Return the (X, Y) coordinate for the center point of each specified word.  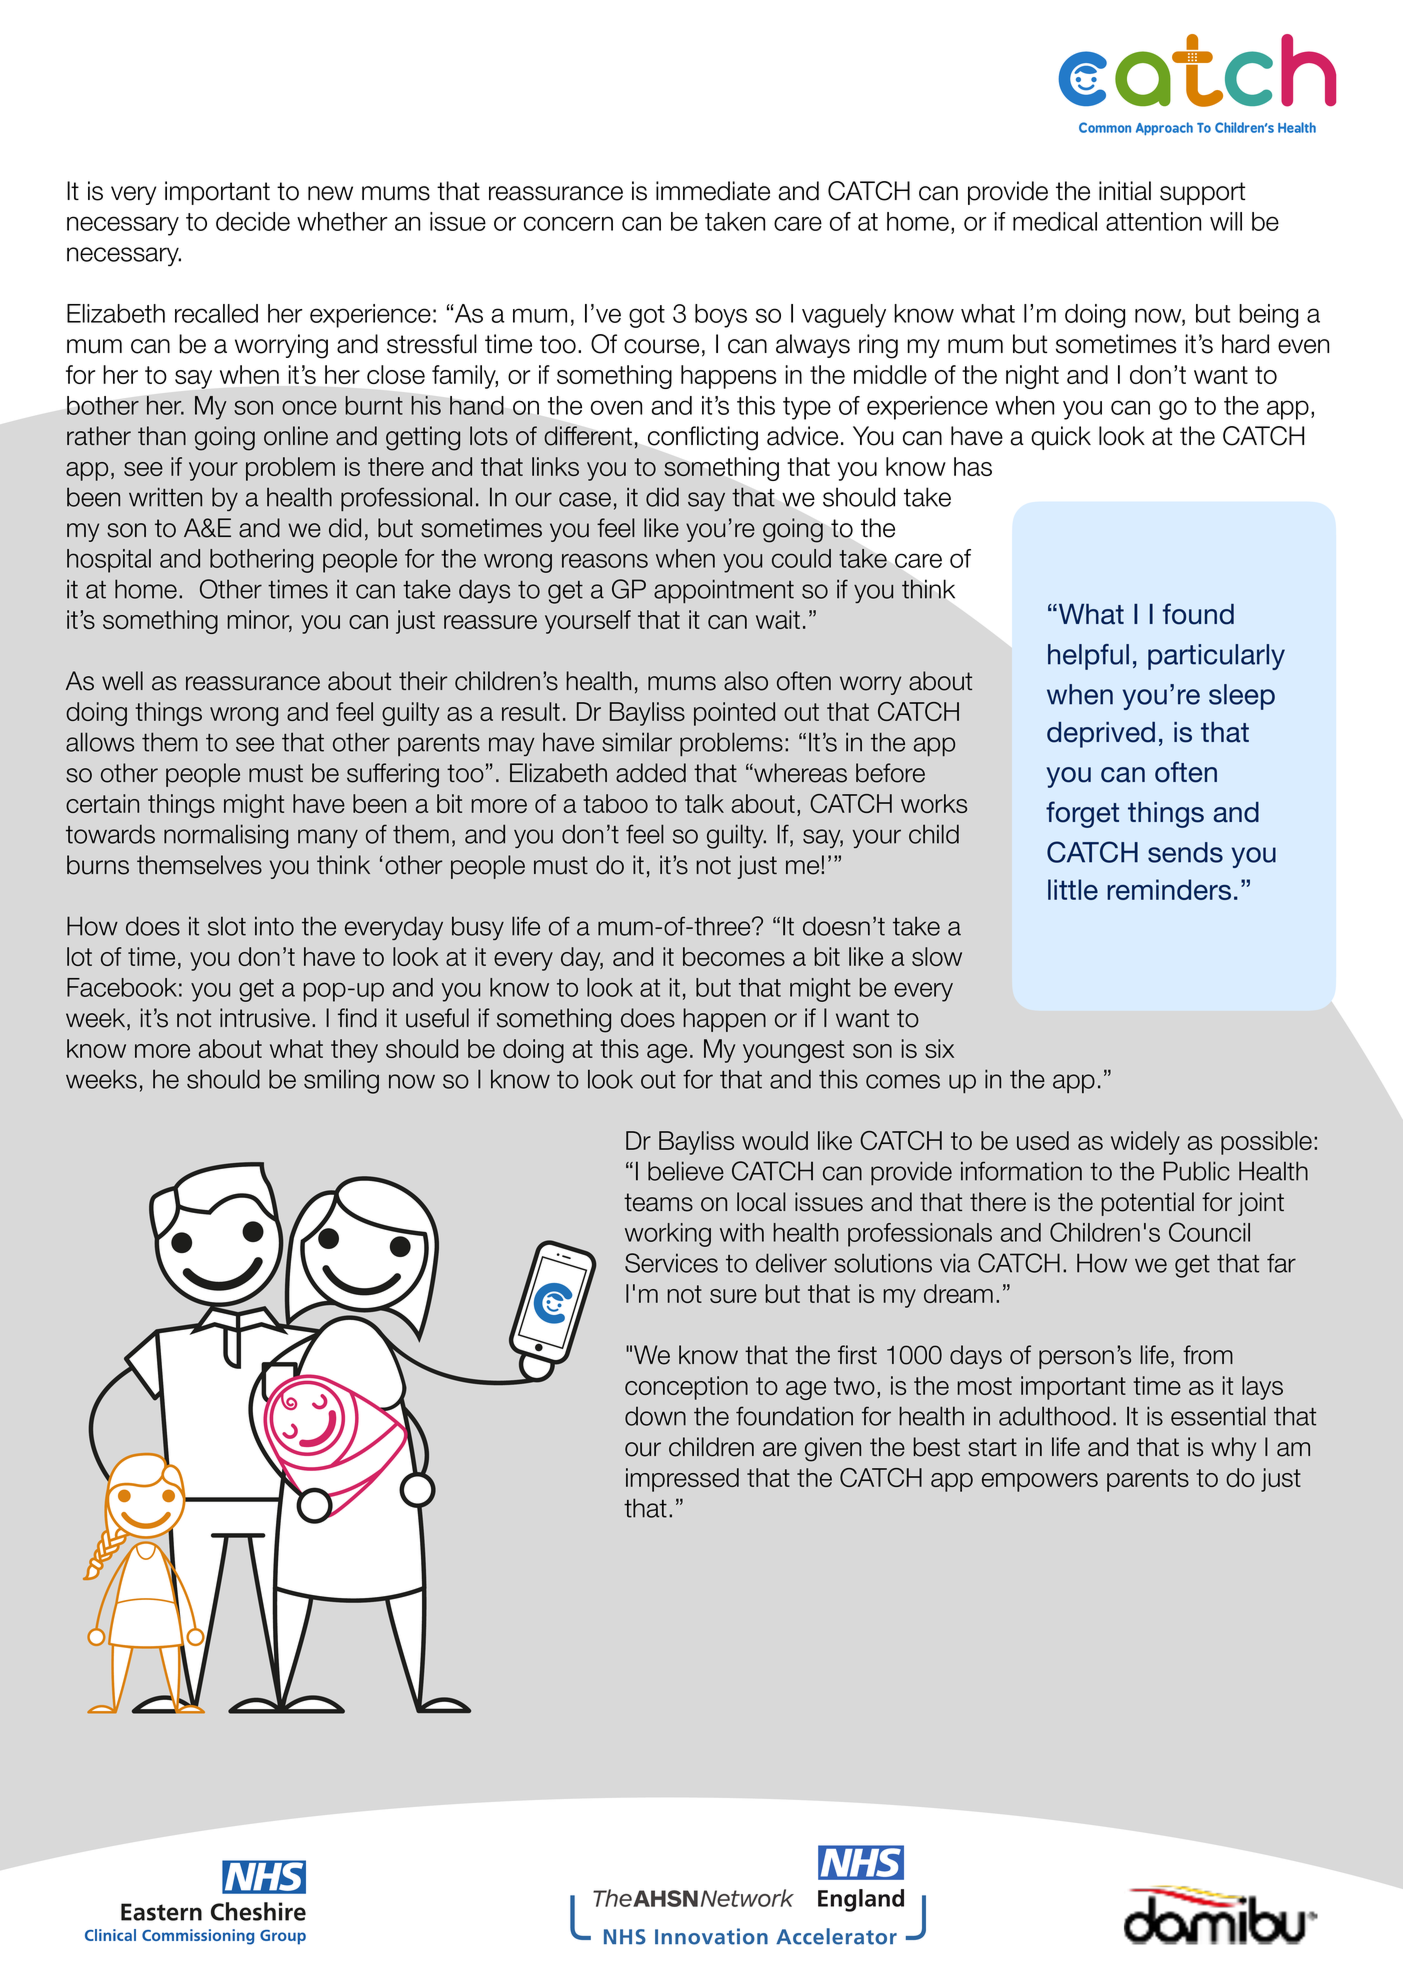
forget (1082, 814)
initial (1125, 191)
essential (1218, 1416)
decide (253, 221)
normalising (226, 836)
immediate (713, 191)
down (655, 1416)
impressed (682, 1480)
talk (704, 803)
